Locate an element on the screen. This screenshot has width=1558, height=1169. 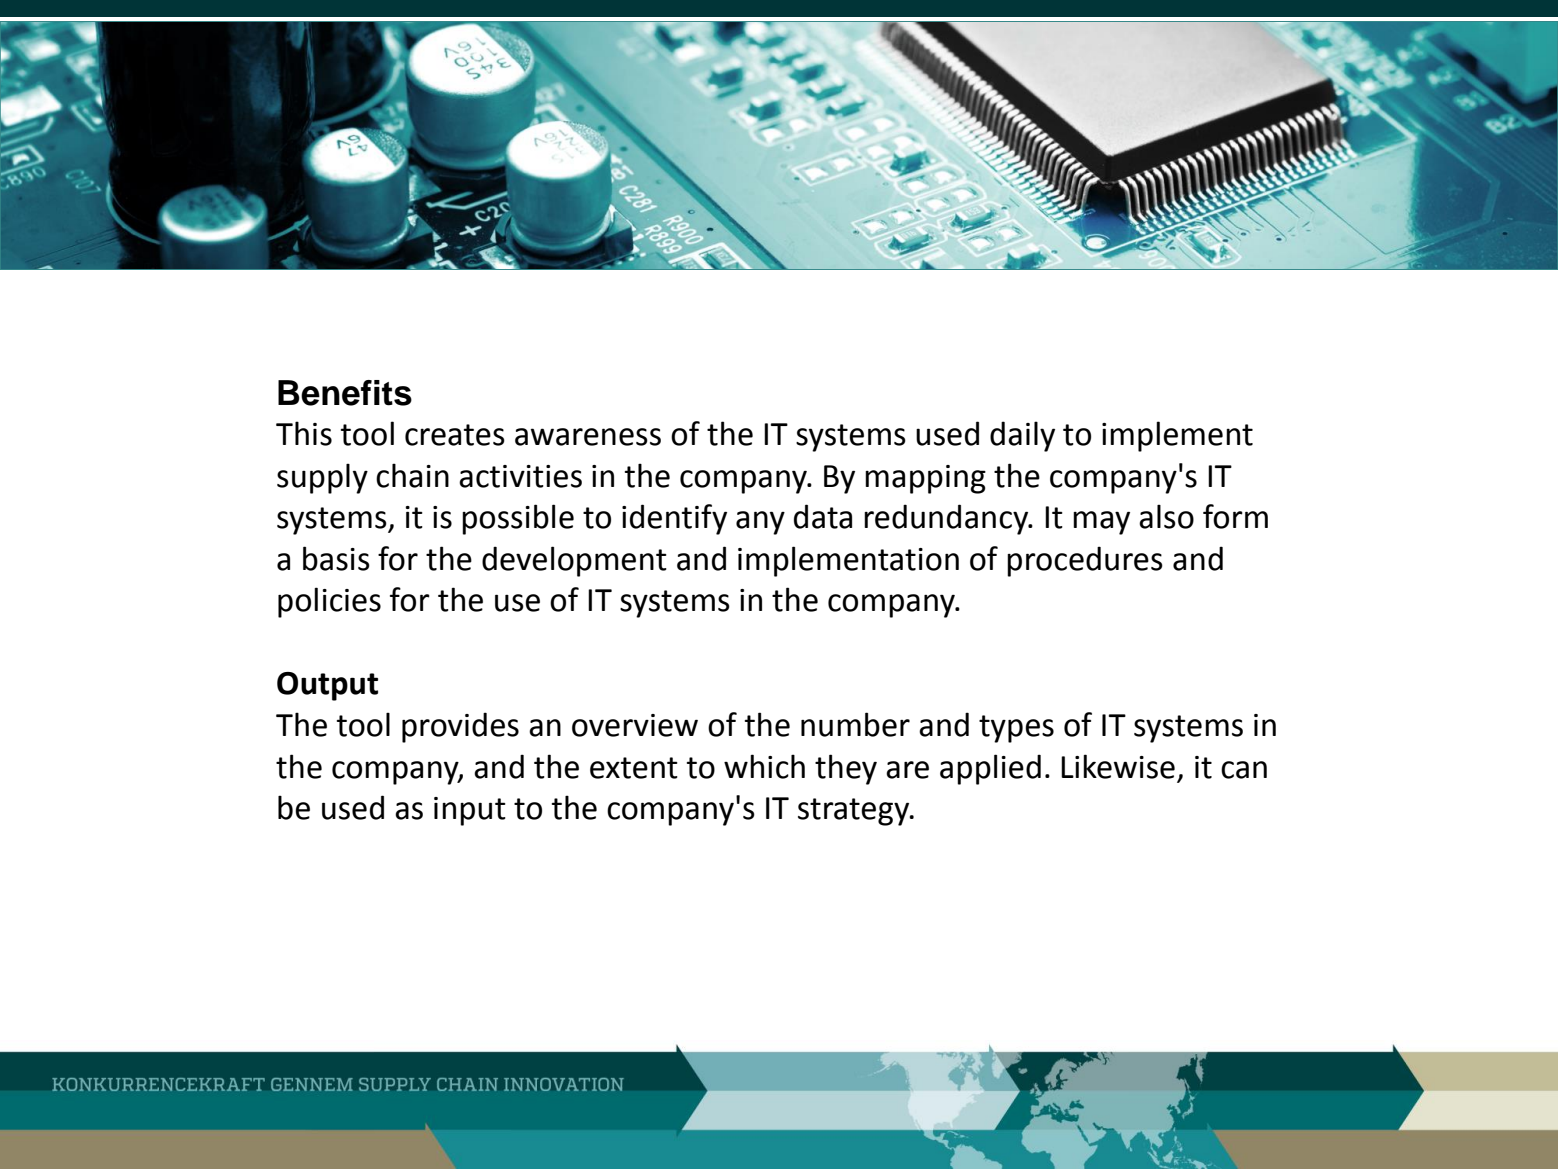
data is located at coordinates (823, 516).
